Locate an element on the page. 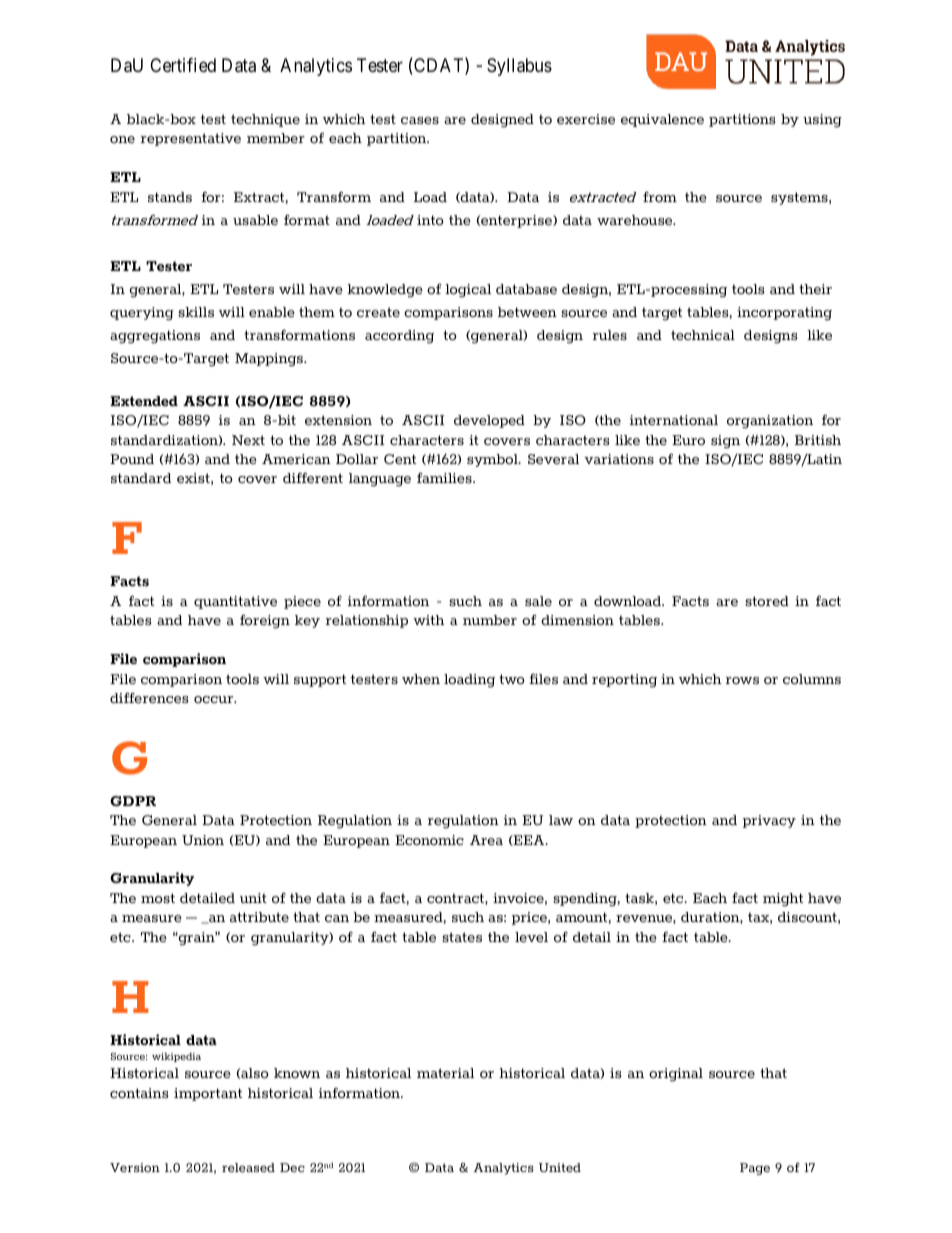  Certified is located at coordinates (183, 65).
